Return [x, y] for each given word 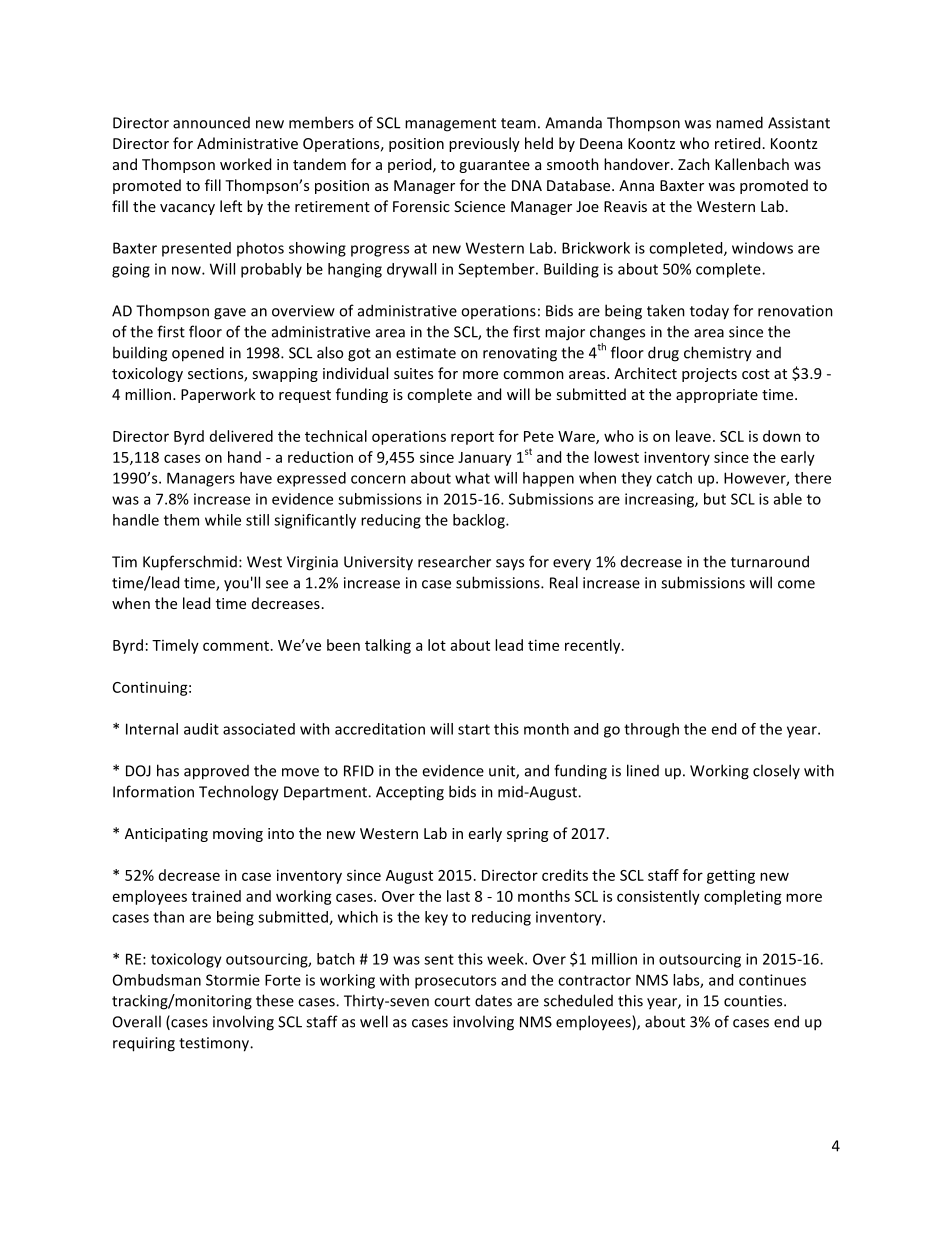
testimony [215, 1044]
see [277, 584]
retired [737, 143]
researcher [454, 561]
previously [484, 144]
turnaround [770, 561]
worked [245, 164]
